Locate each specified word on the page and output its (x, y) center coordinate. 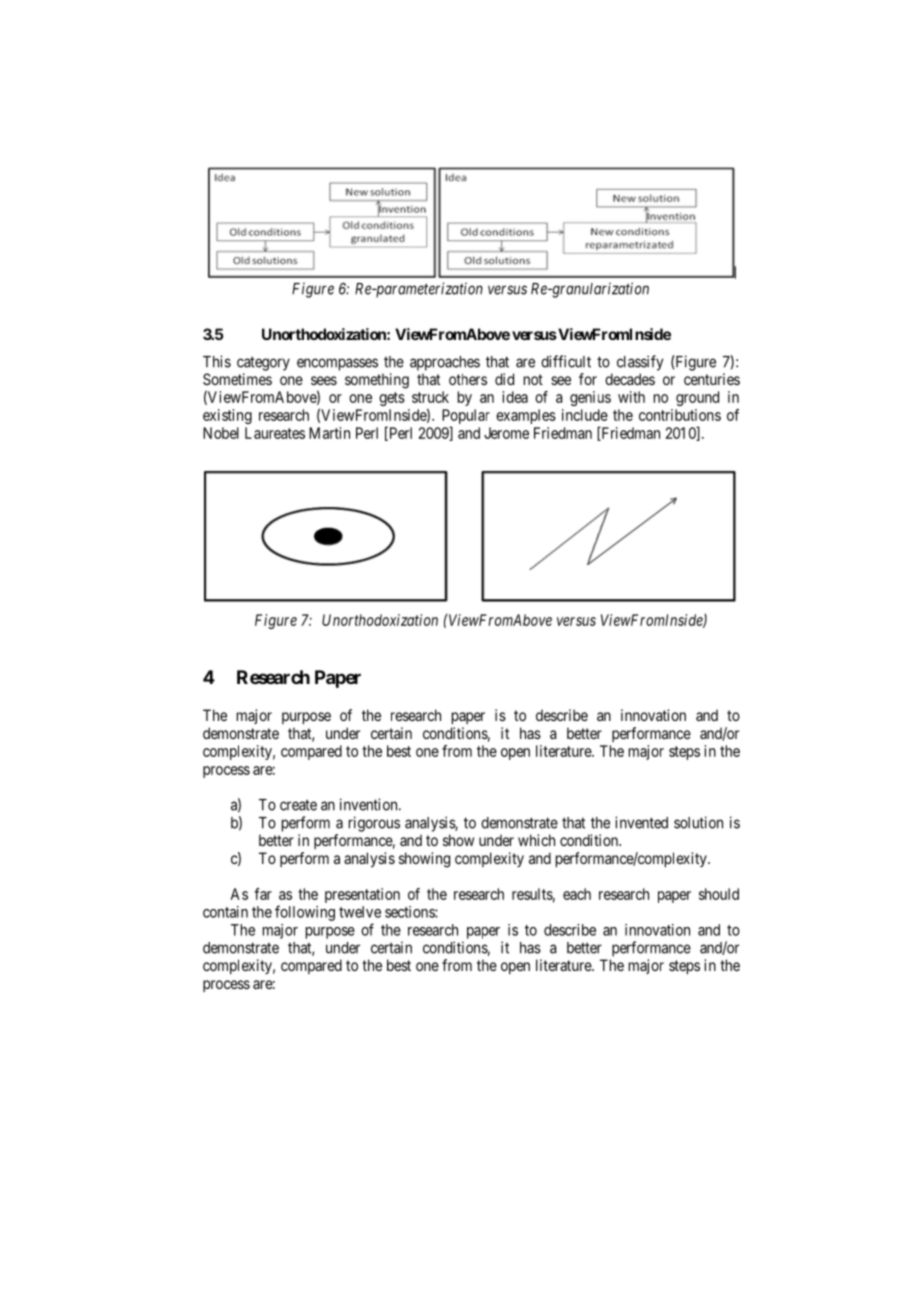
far (263, 894)
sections (410, 912)
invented (641, 822)
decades (630, 379)
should (719, 894)
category (263, 363)
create (298, 805)
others (468, 379)
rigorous (374, 824)
